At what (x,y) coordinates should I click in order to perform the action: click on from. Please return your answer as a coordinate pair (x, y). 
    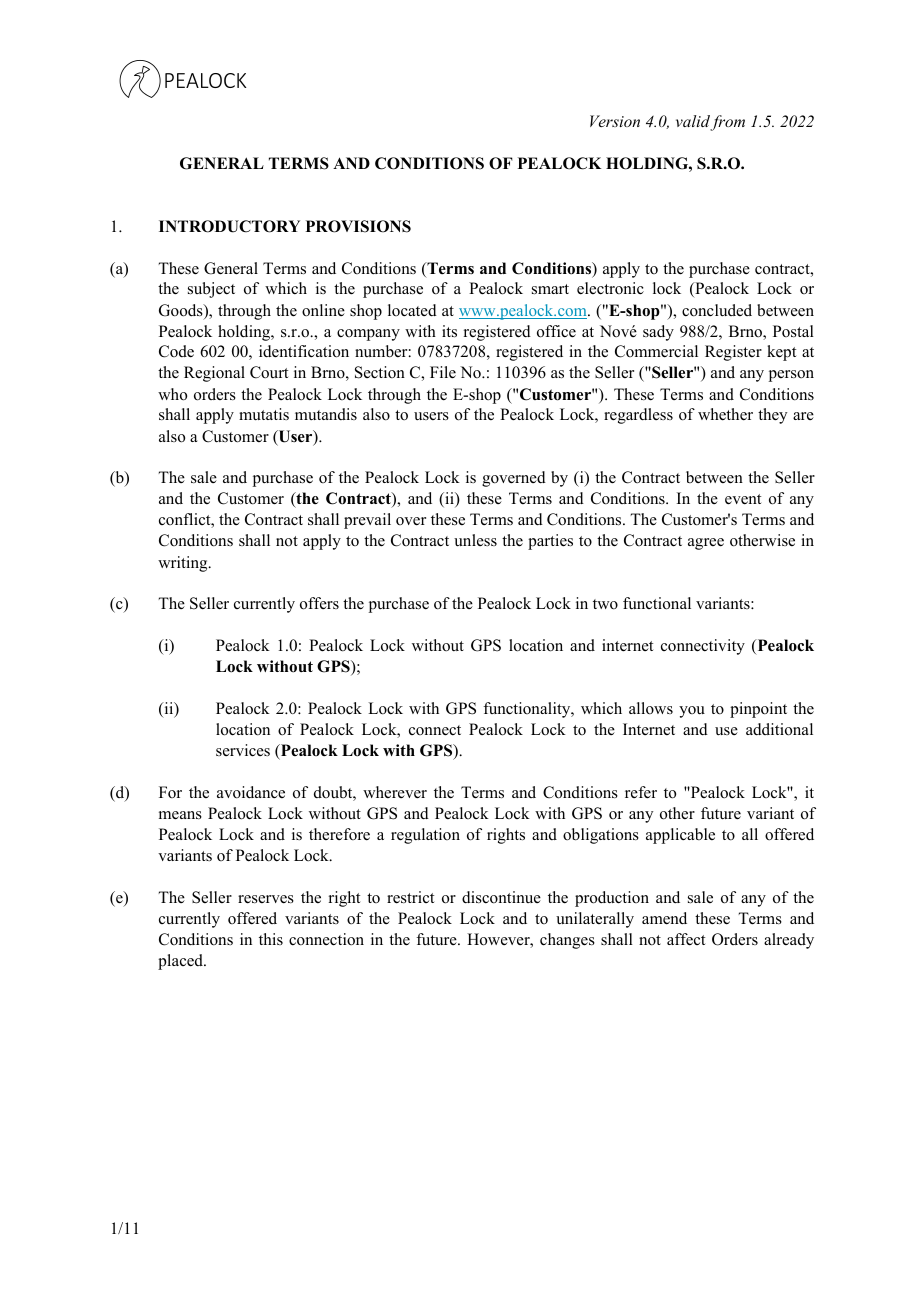
    Looking at the image, I should click on (727, 123).
